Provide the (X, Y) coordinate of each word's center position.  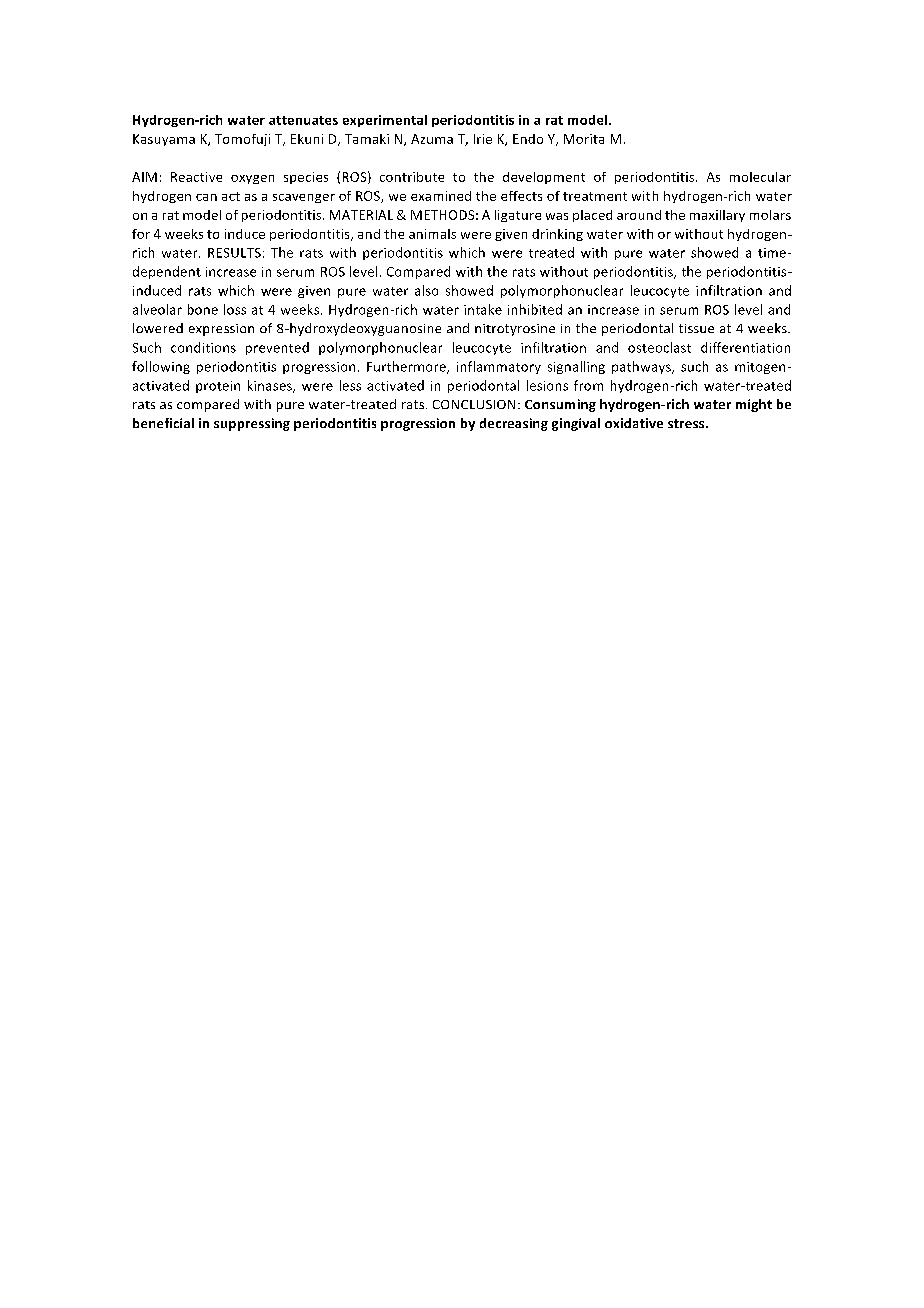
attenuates (303, 120)
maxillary (717, 216)
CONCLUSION (474, 404)
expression (221, 330)
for (141, 234)
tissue (696, 328)
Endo (528, 139)
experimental (385, 121)
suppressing (252, 424)
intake (483, 309)
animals (432, 234)
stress (687, 423)
